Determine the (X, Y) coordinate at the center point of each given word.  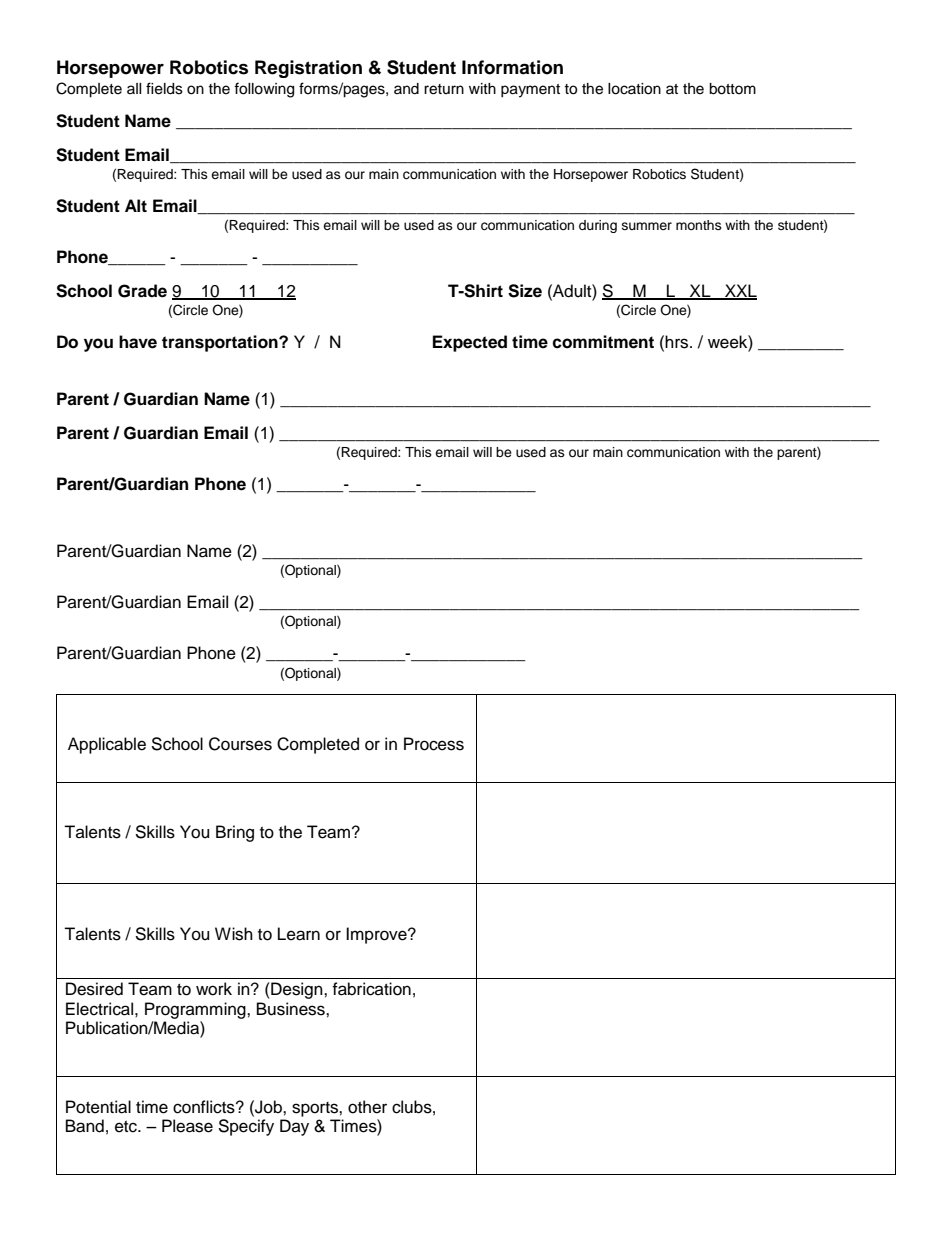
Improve (377, 935)
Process (434, 744)
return (444, 89)
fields (164, 88)
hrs (678, 342)
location (634, 89)
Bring (235, 833)
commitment (603, 342)
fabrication (371, 989)
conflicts (205, 1107)
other (367, 1107)
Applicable (107, 745)
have (138, 342)
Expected (470, 343)
